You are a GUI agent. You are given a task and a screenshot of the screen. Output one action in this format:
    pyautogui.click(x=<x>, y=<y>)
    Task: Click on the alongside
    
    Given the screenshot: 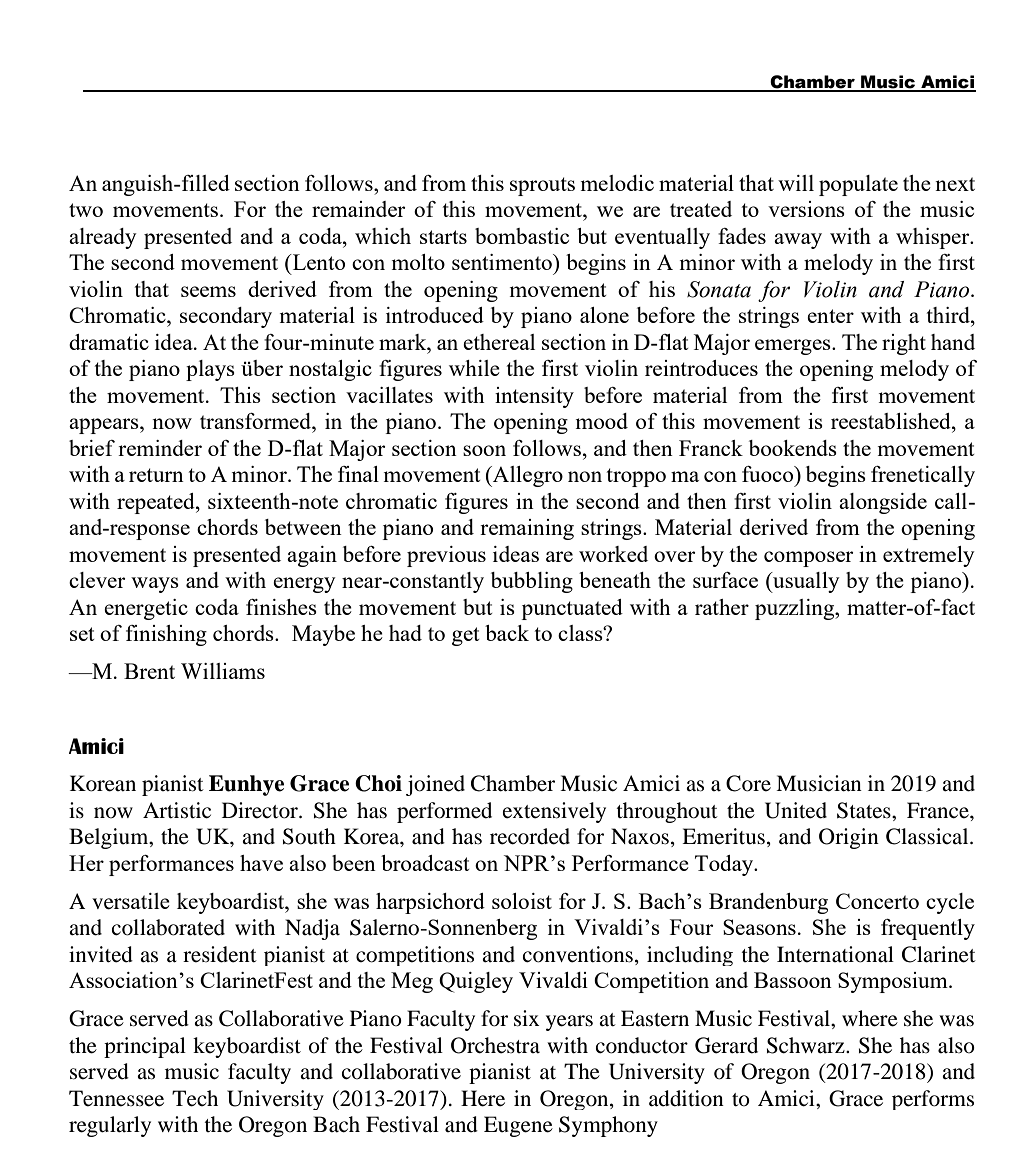 What is the action you would take?
    pyautogui.click(x=883, y=503)
